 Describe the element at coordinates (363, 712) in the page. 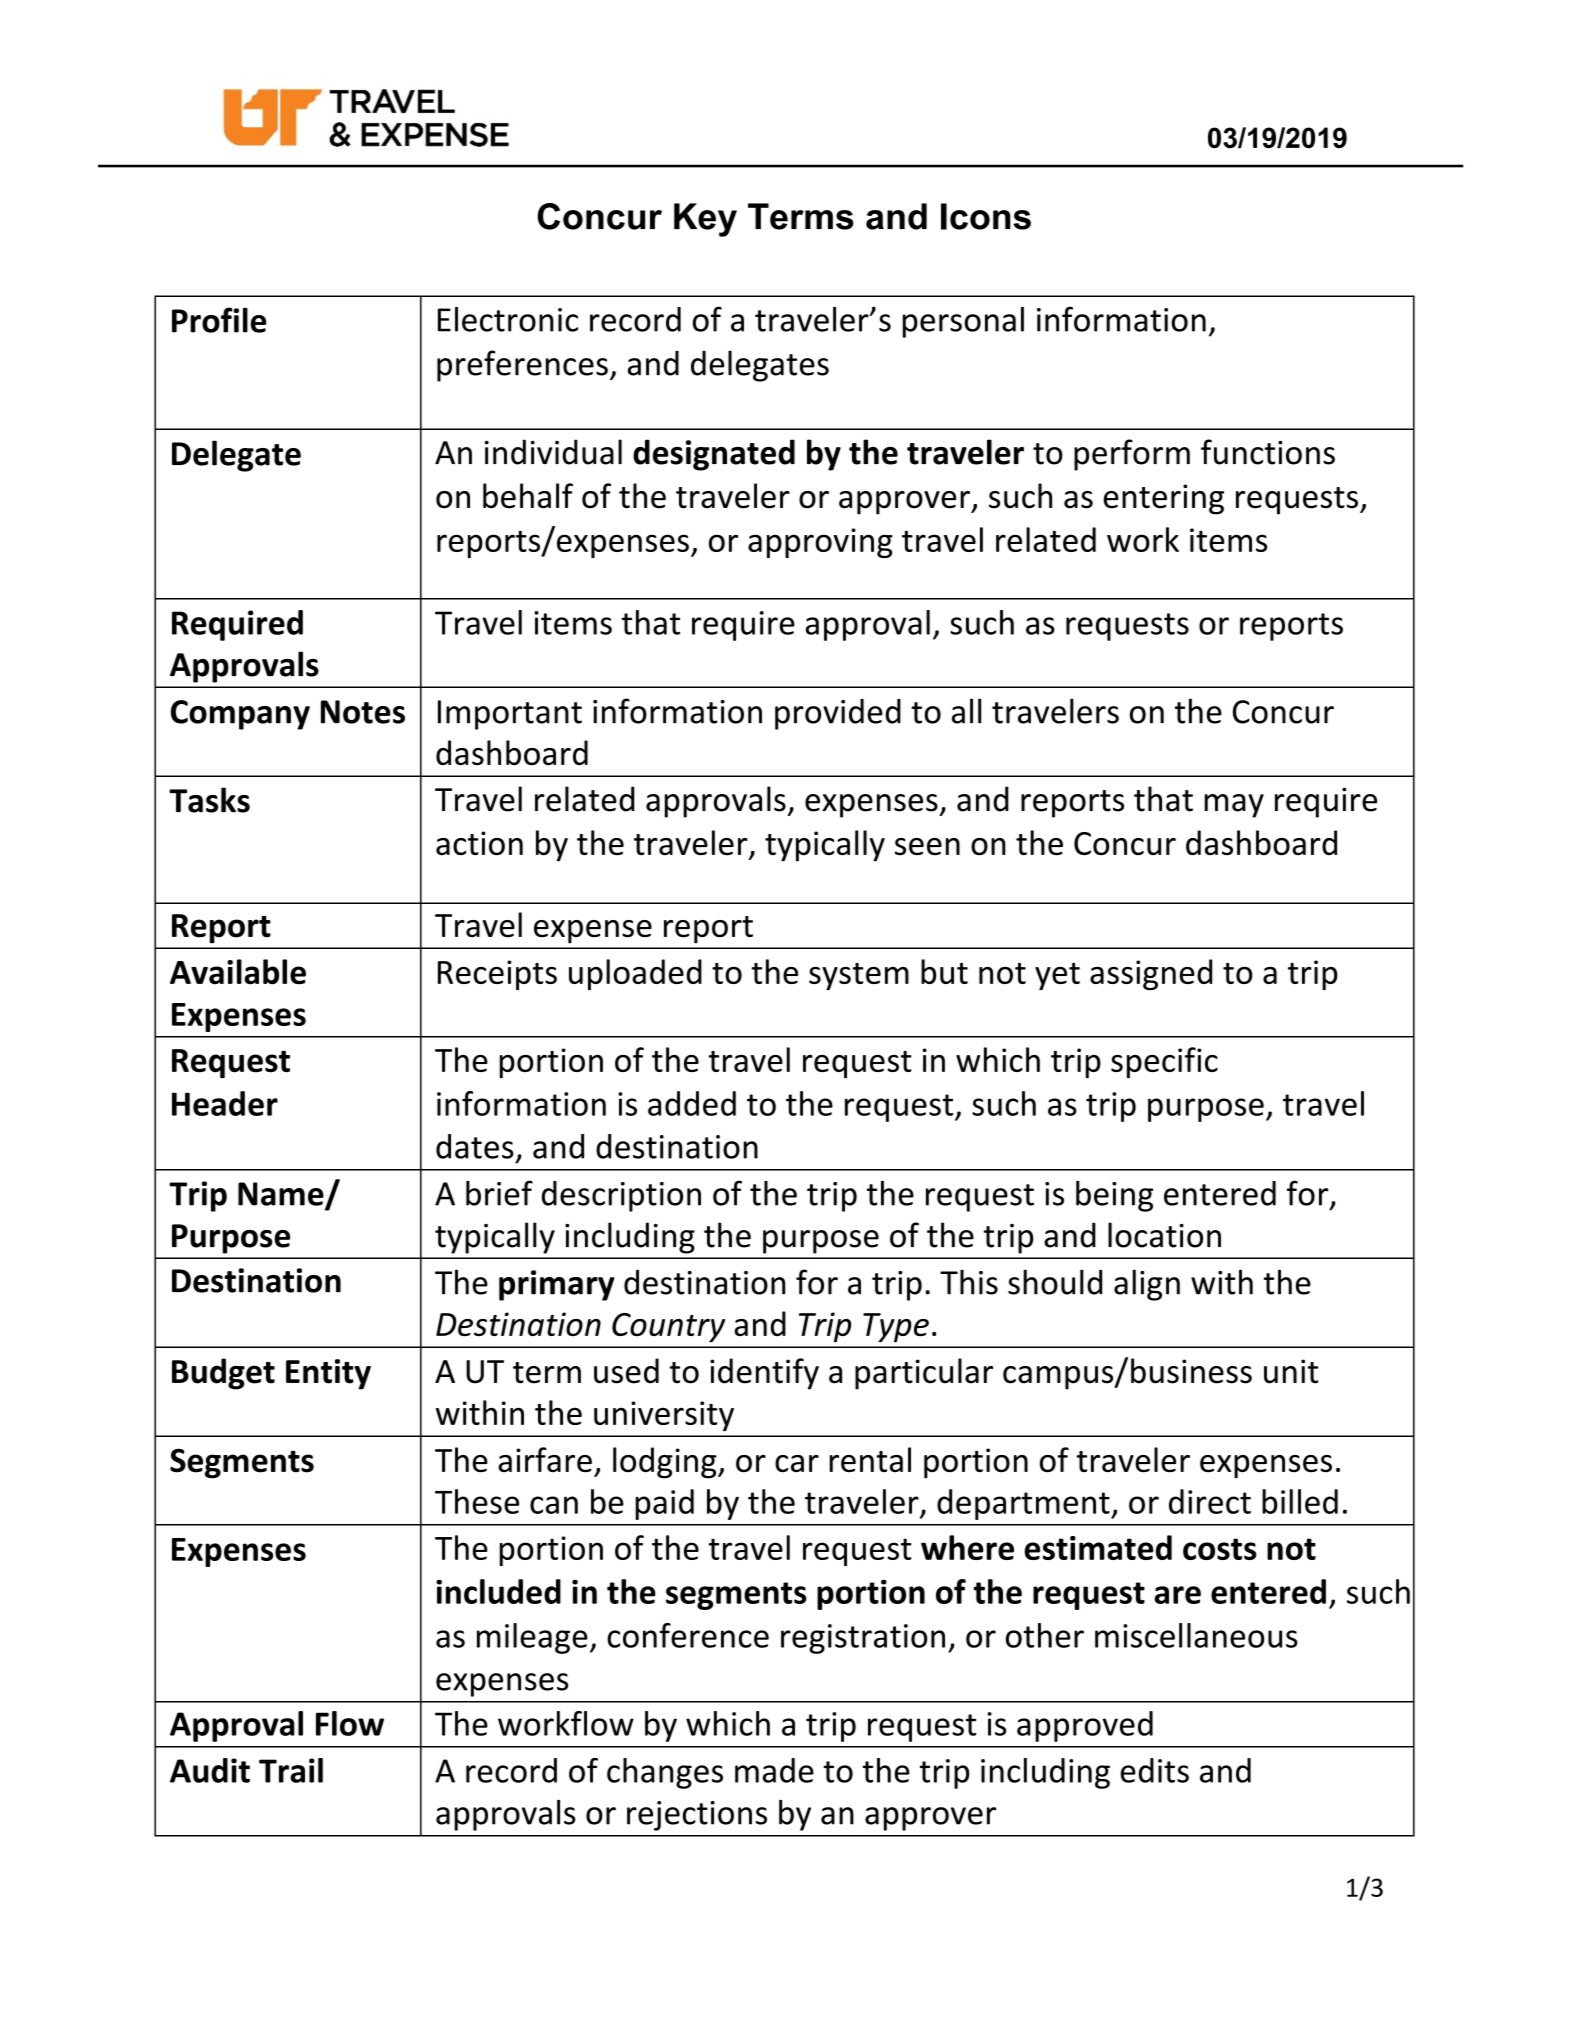

I see `Notes` at that location.
